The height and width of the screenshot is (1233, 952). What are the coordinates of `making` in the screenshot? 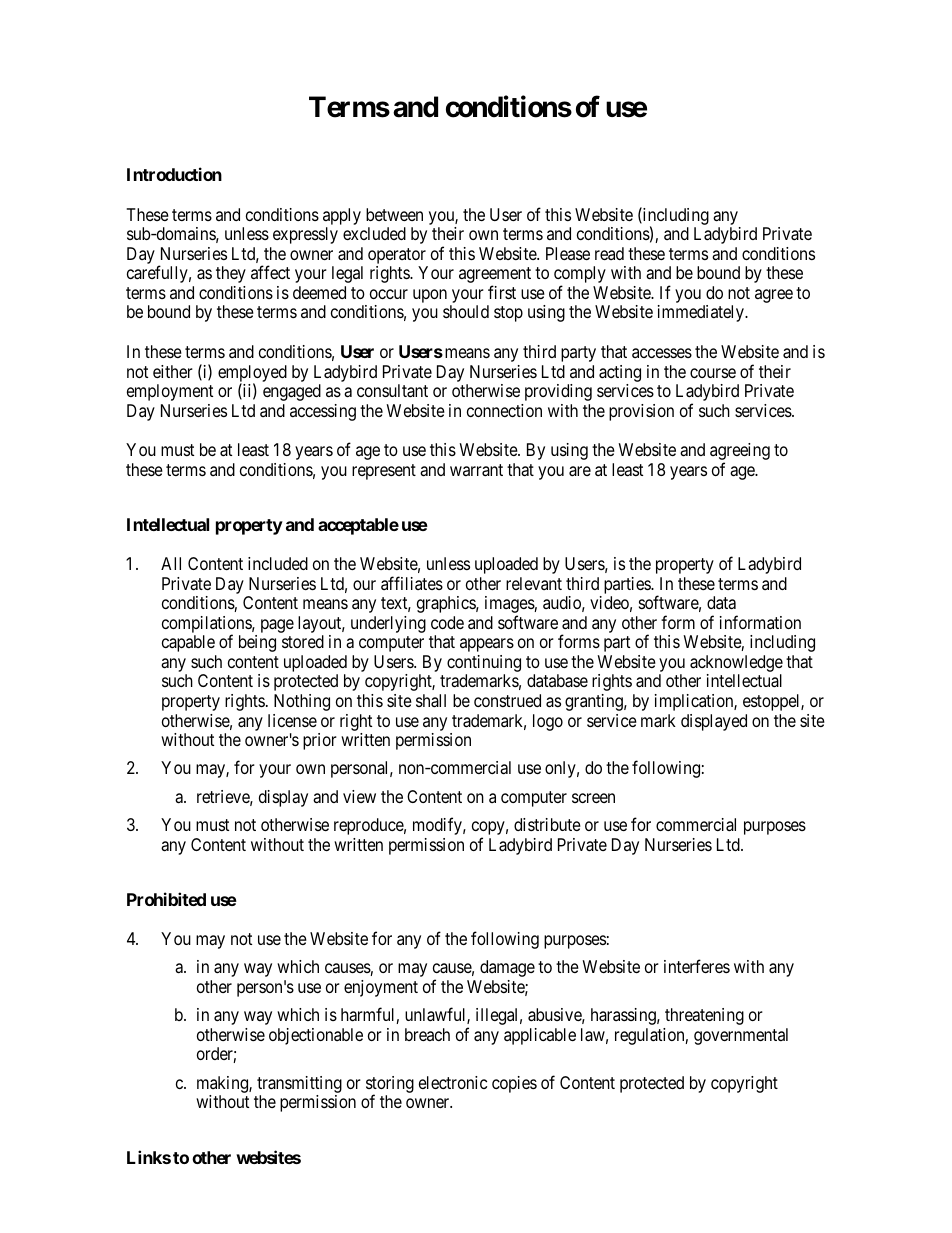 It's located at (223, 1084).
